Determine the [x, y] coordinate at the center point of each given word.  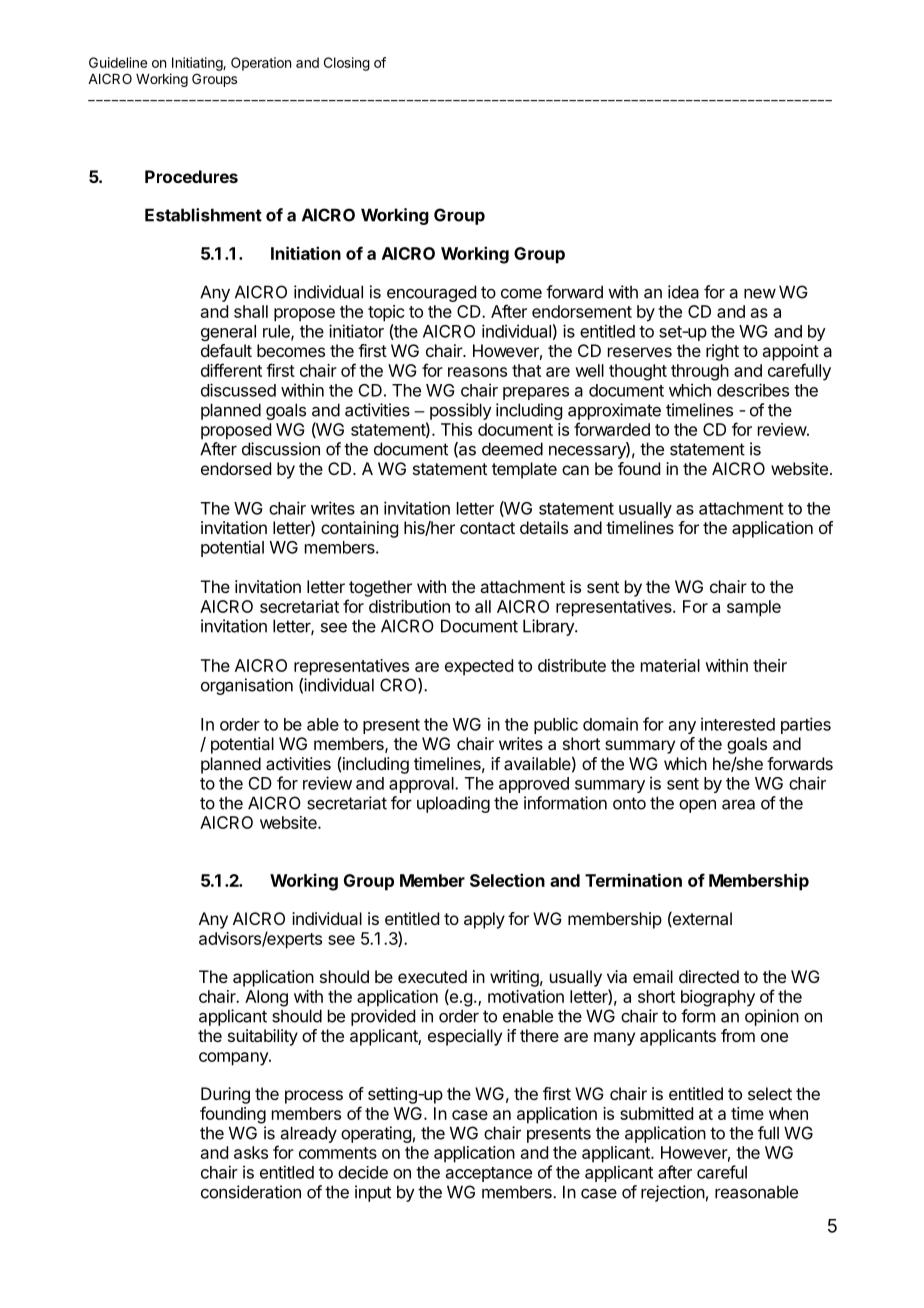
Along [266, 998]
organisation [247, 686]
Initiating [198, 64]
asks [251, 1152]
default [226, 350]
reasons [477, 372]
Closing [347, 64]
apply [484, 920]
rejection [673, 1193]
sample [754, 608]
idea [683, 292]
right [722, 352]
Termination [633, 880]
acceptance [489, 1174]
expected [479, 667]
